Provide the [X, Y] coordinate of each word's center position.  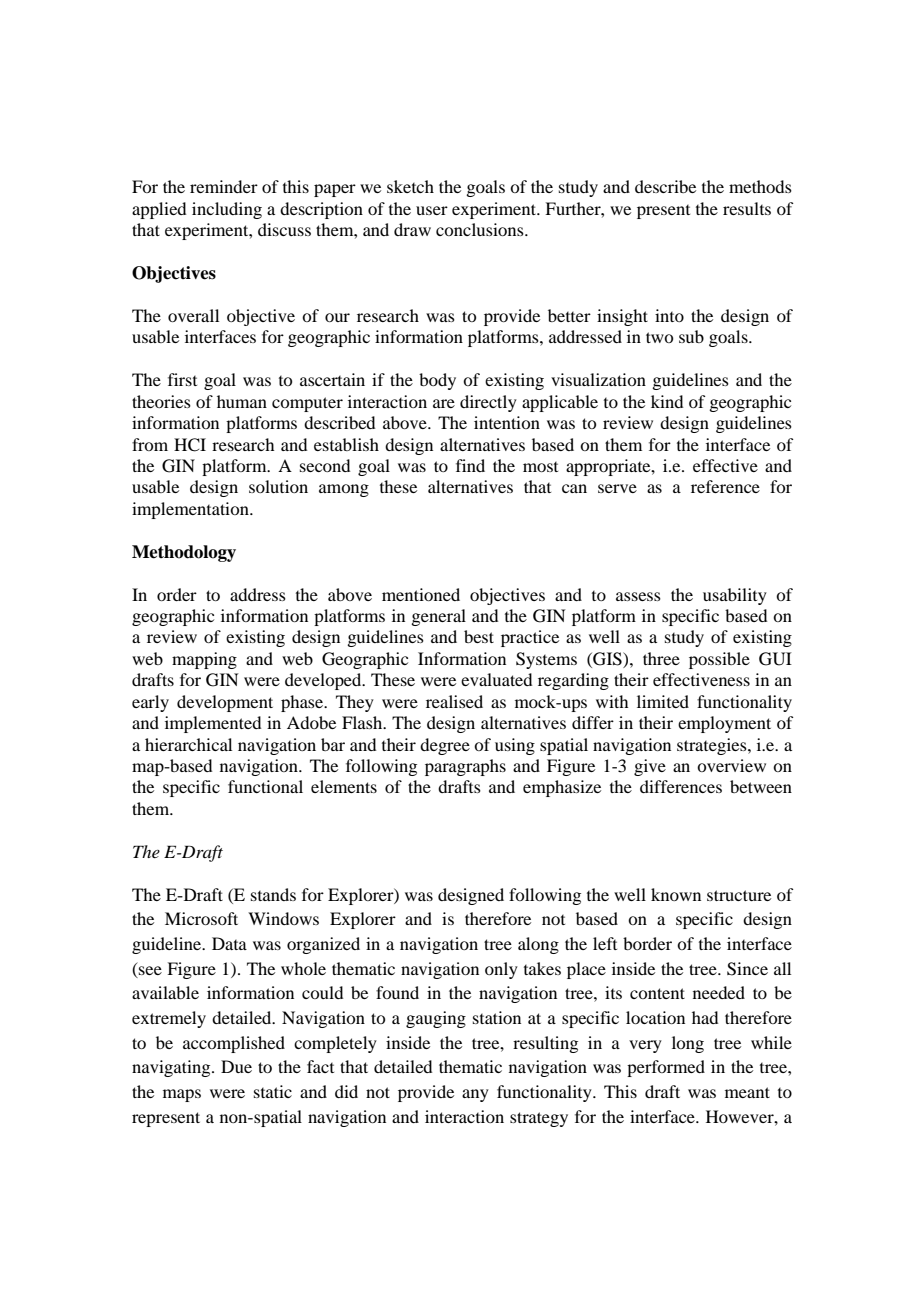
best [479, 636]
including [227, 210]
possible [719, 660]
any [475, 1095]
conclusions [481, 229]
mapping [204, 660]
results [747, 208]
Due [236, 1066]
